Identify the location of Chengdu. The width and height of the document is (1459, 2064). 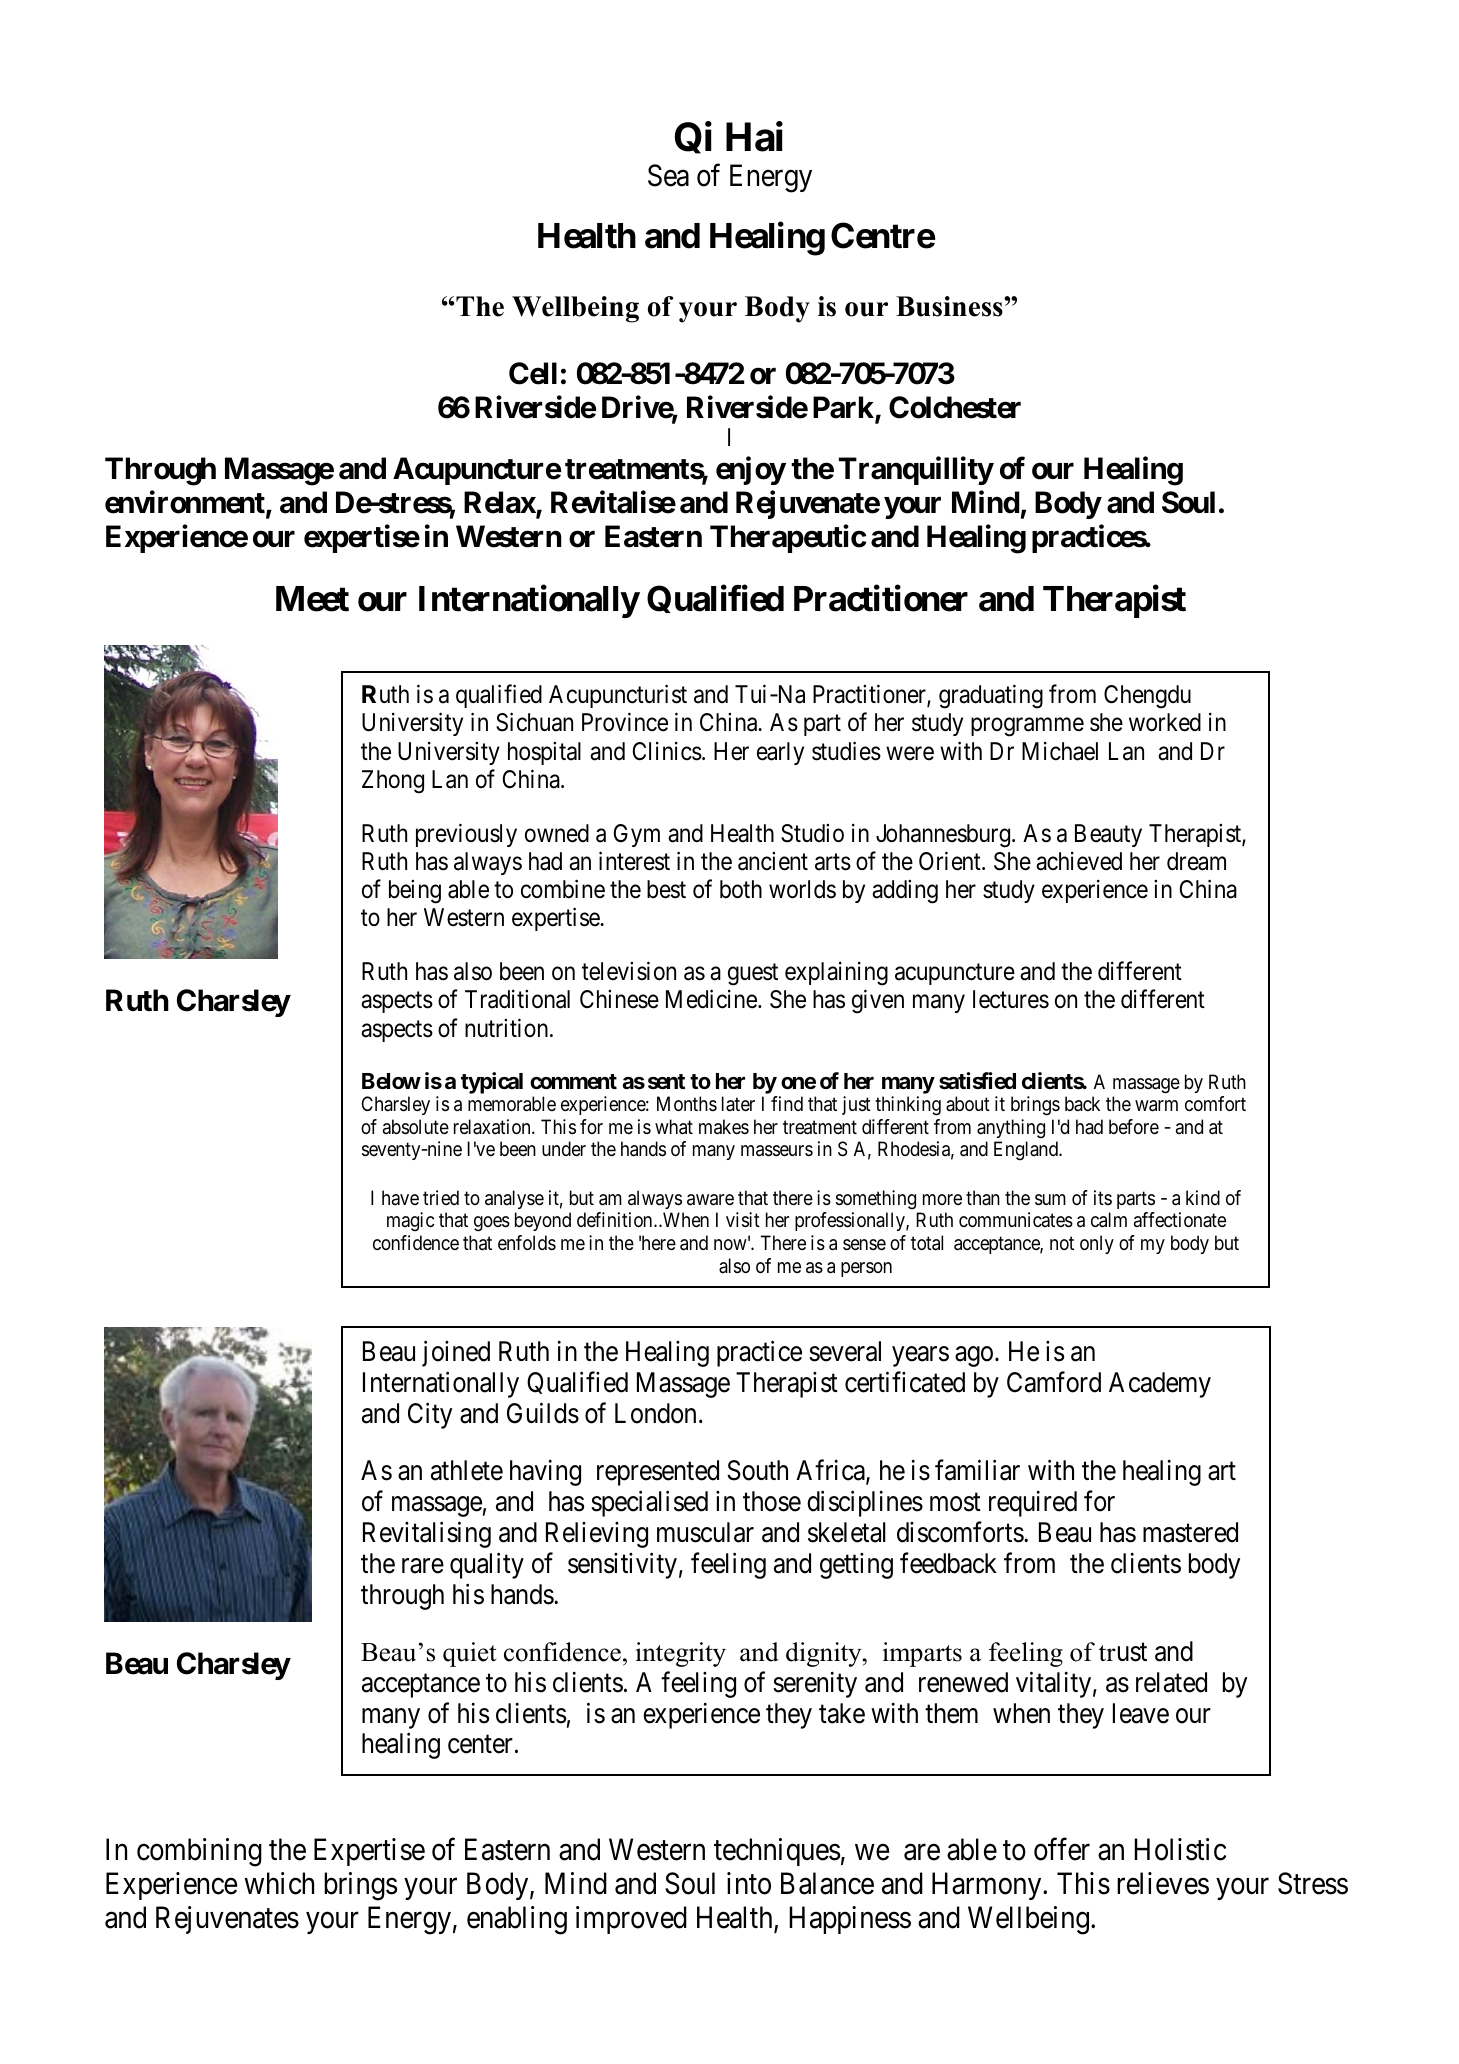
(1147, 697).
